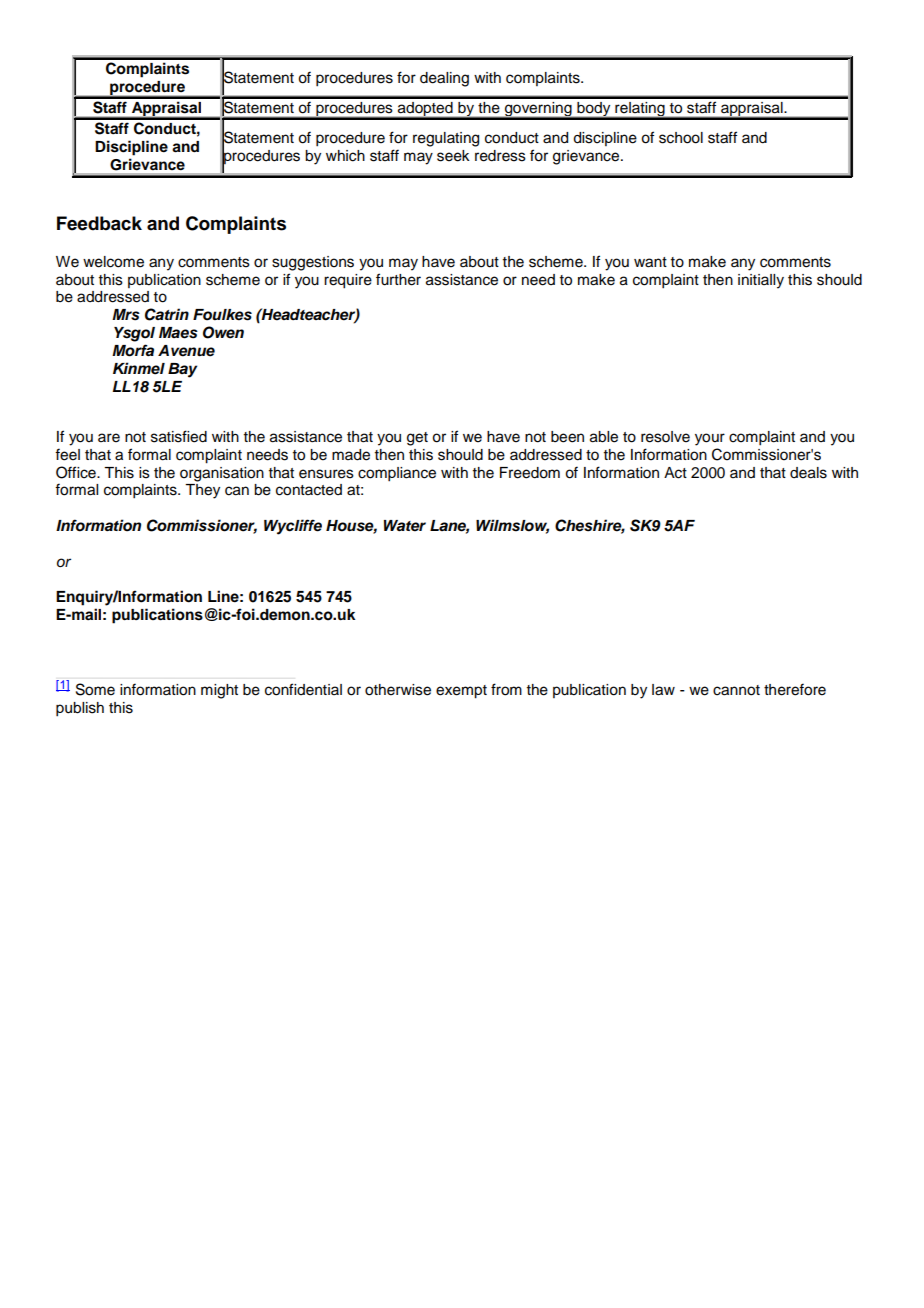 This screenshot has height=1308, width=924. Describe the element at coordinates (95, 689) in the screenshot. I see `Some` at that location.
